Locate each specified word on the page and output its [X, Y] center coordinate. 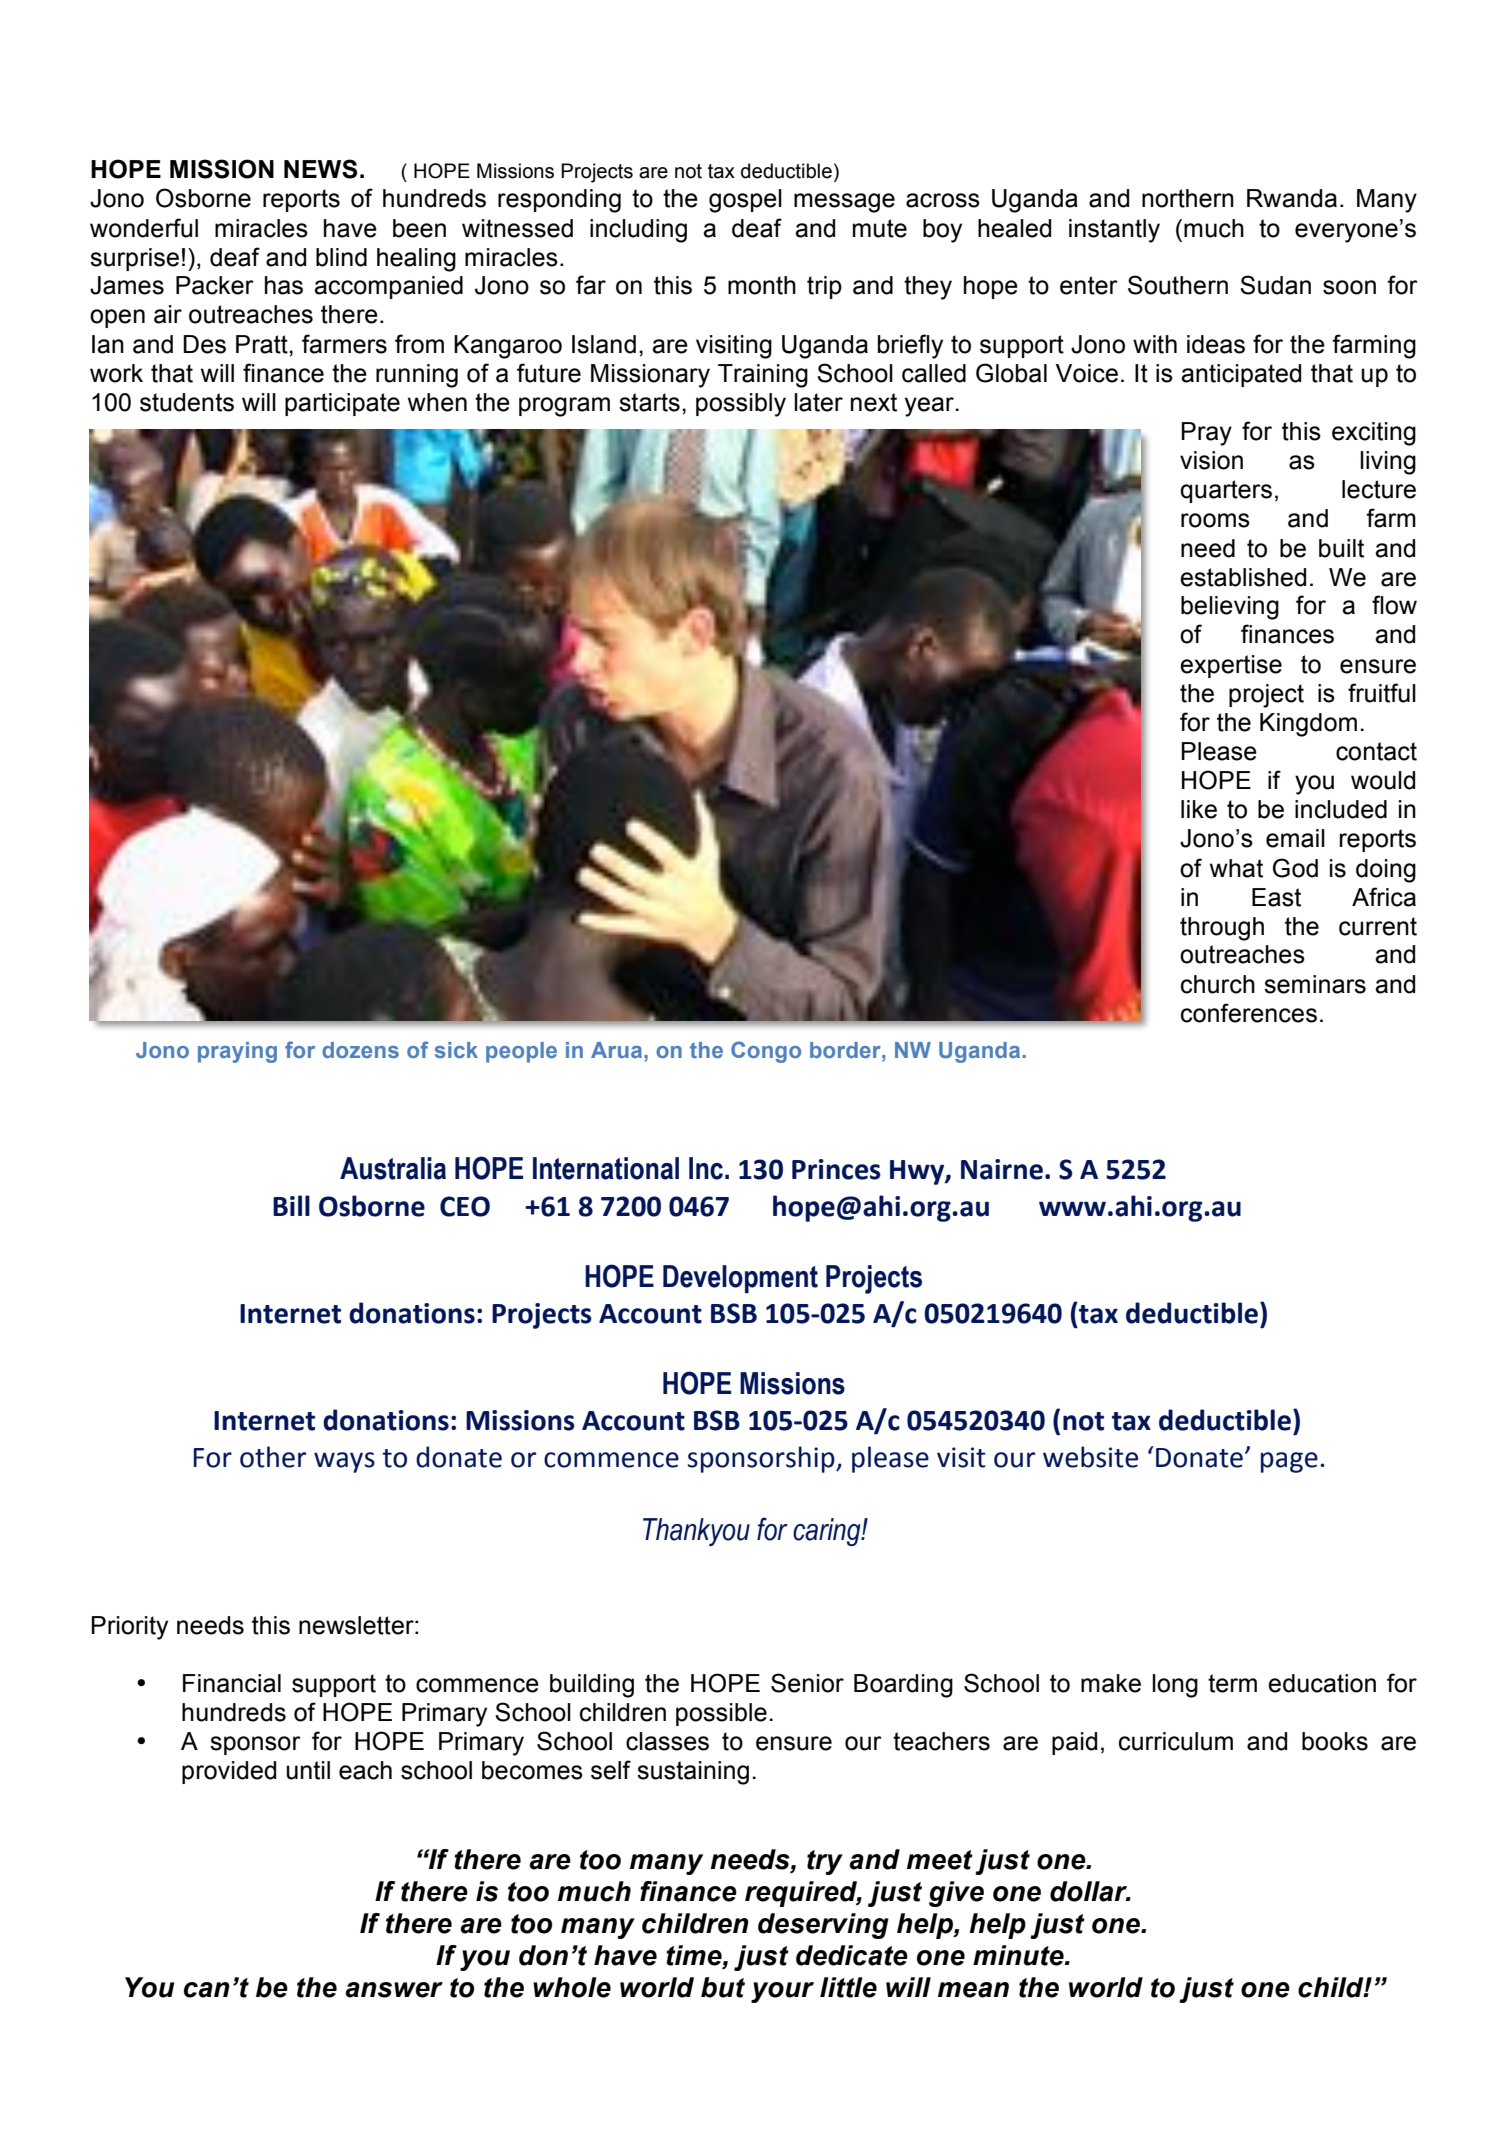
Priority [129, 1628]
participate [342, 404]
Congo [766, 1052]
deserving [823, 1926]
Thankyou [696, 1532]
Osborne [203, 198]
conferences [1249, 1013]
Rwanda [1292, 198]
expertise [1231, 666]
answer [394, 1990]
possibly [741, 405]
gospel [745, 201]
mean [973, 1990]
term [1232, 1683]
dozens [360, 1050]
